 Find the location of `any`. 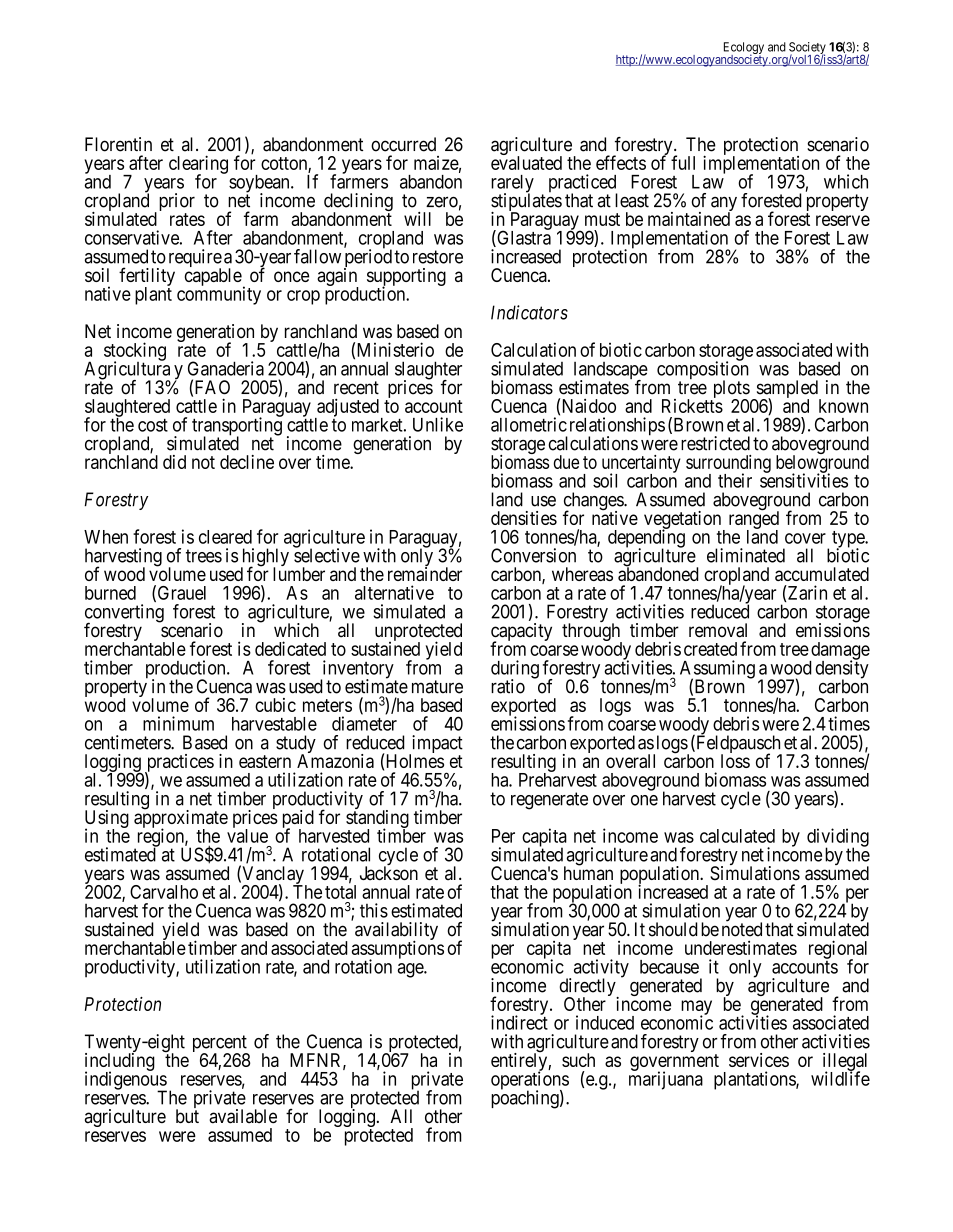

any is located at coordinates (724, 205).
